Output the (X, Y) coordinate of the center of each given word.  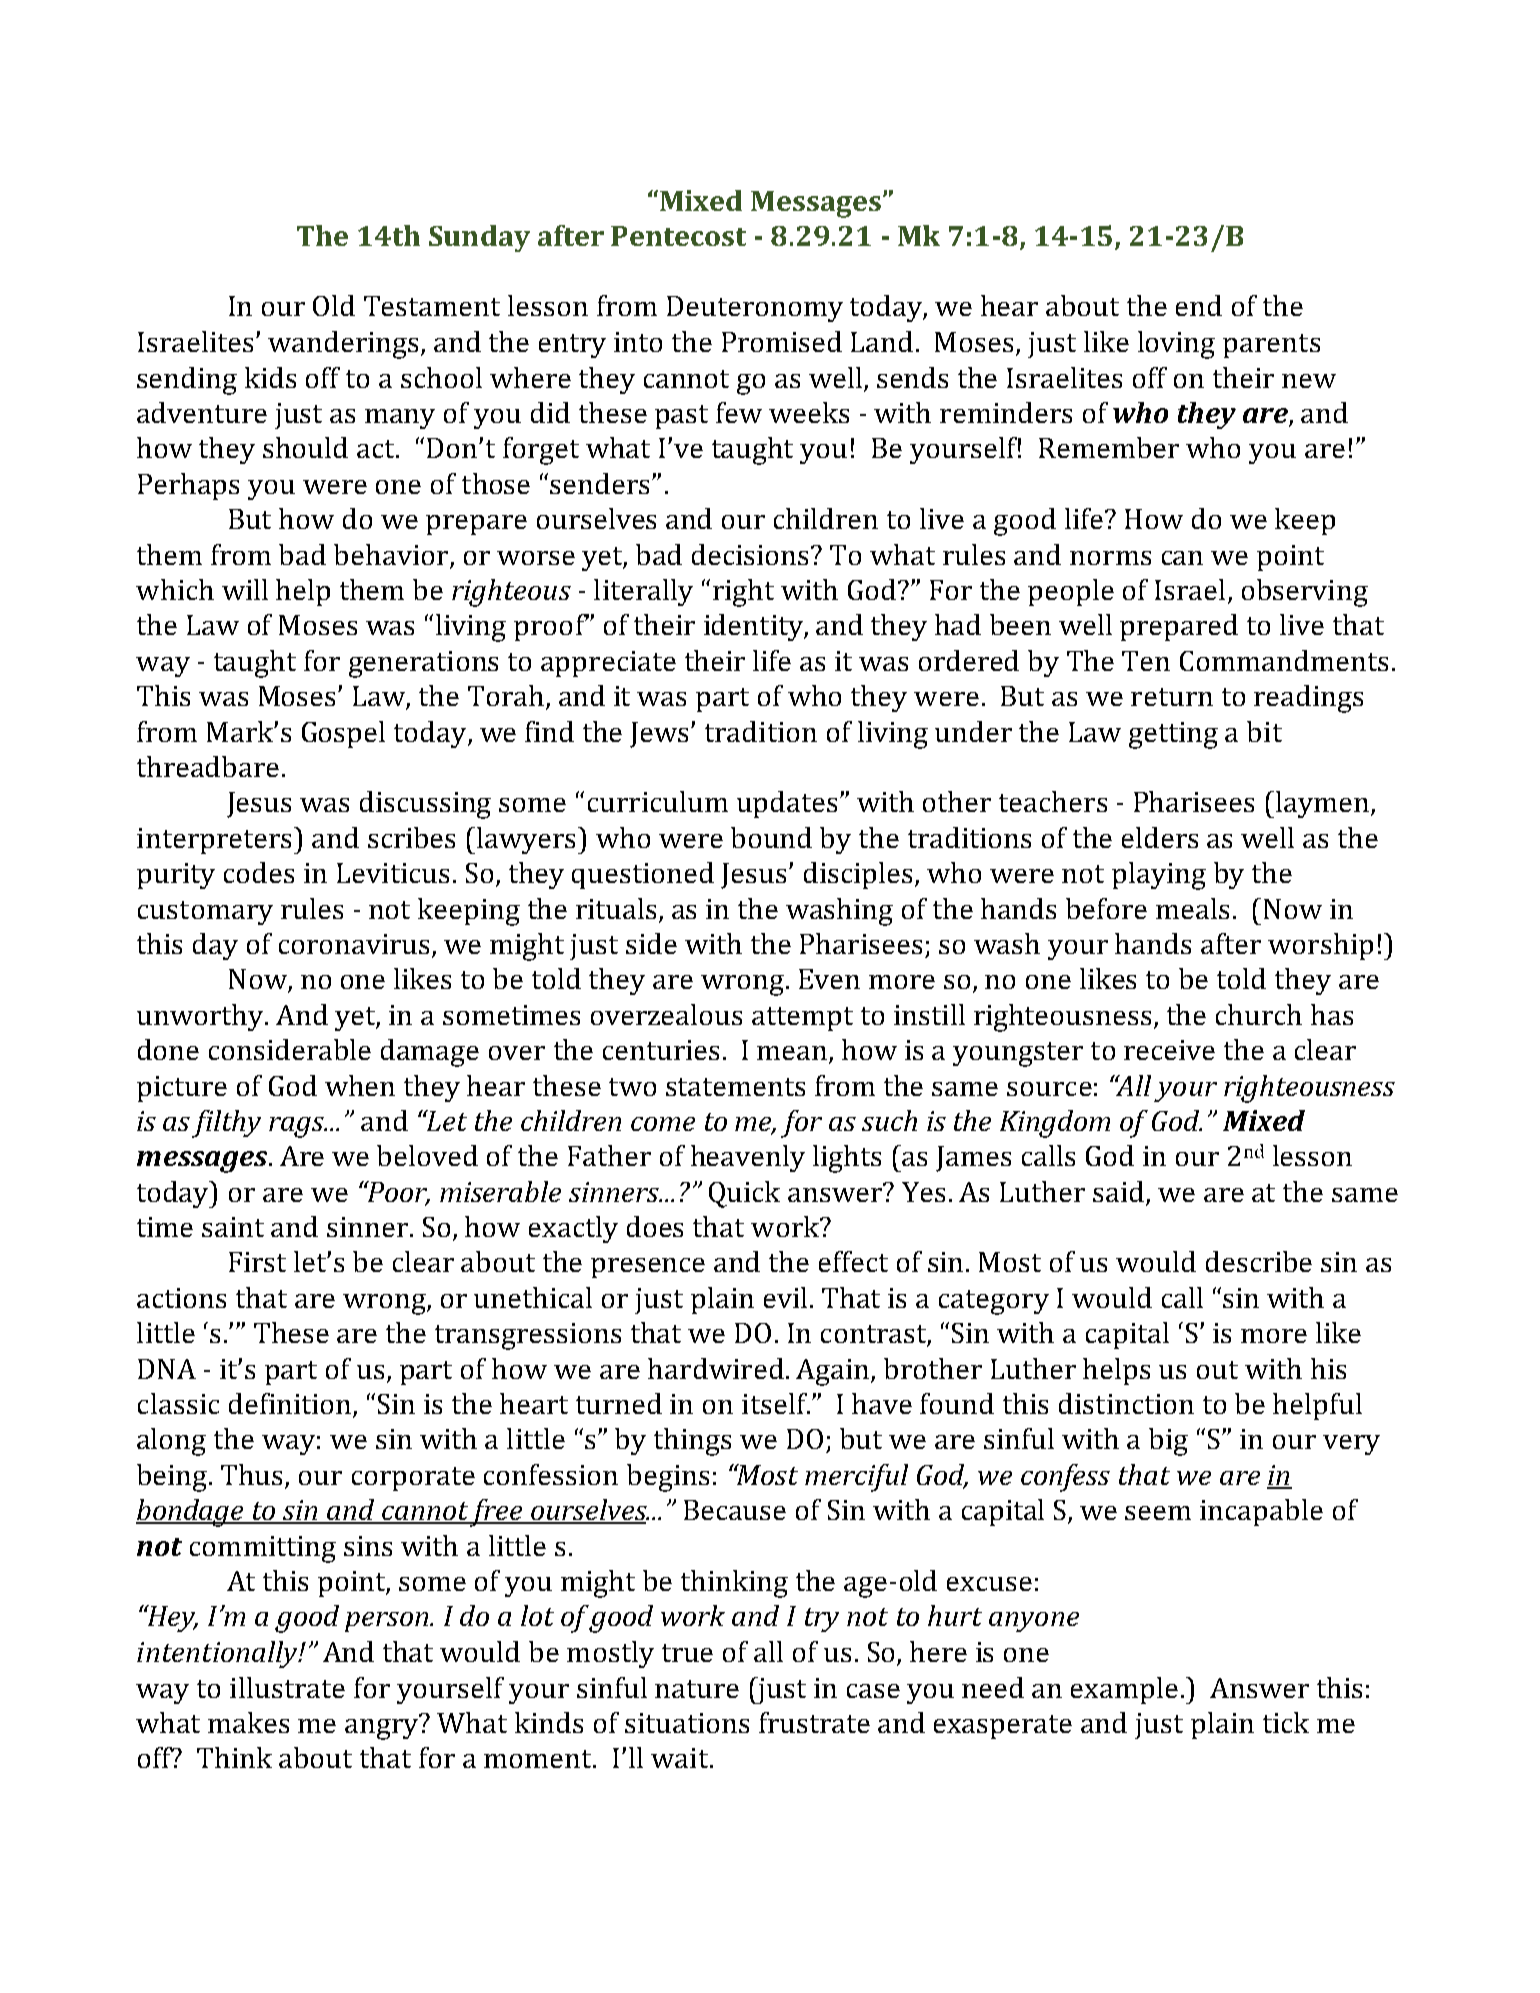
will (245, 589)
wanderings (345, 345)
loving (1176, 345)
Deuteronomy (755, 309)
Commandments (1284, 660)
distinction (1126, 1403)
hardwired (716, 1368)
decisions (752, 554)
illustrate (287, 1687)
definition (291, 1405)
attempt (802, 1019)
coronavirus (356, 945)
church (1259, 1014)
